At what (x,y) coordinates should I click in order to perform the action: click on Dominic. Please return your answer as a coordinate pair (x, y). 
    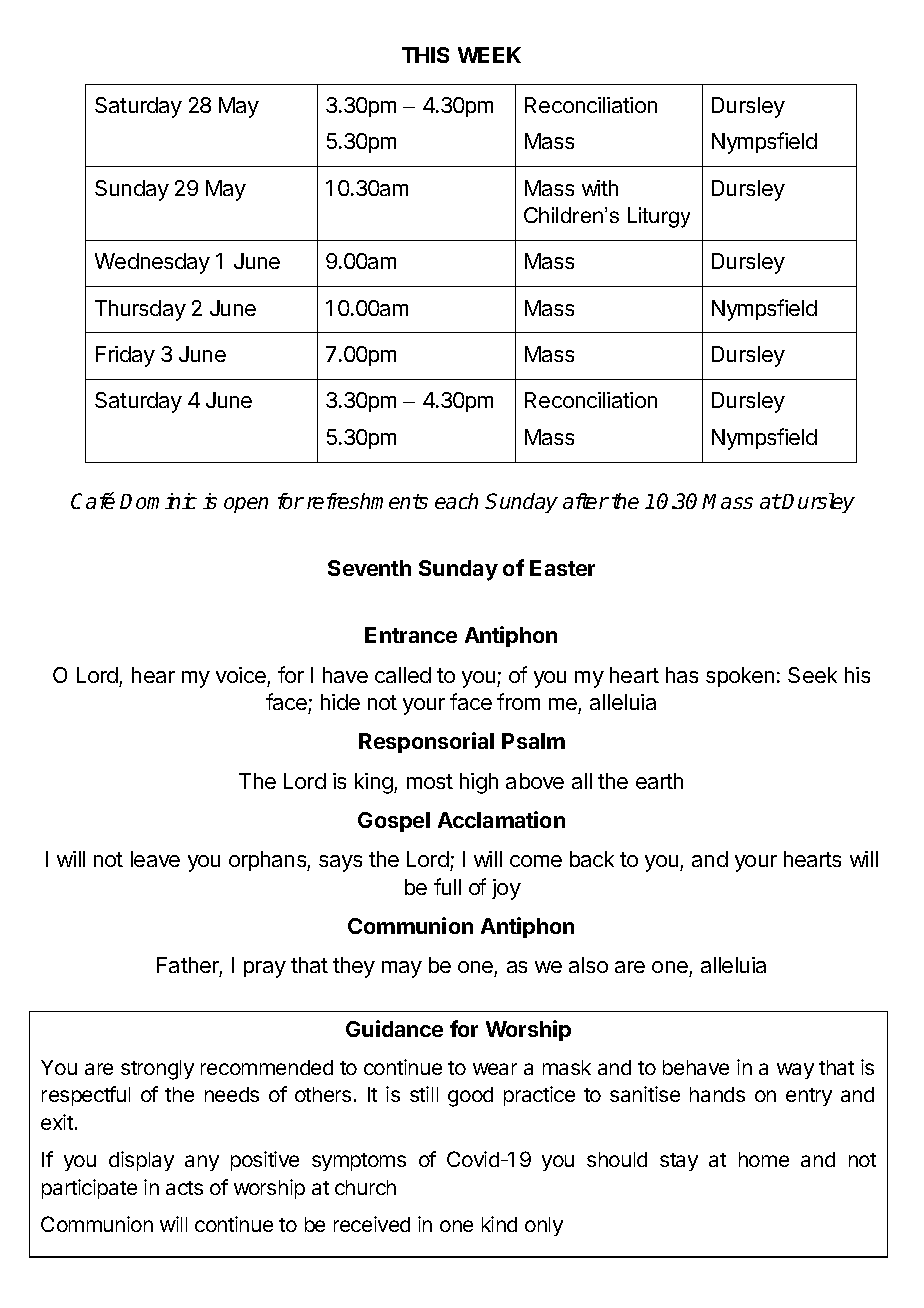
    Looking at the image, I should click on (158, 501).
